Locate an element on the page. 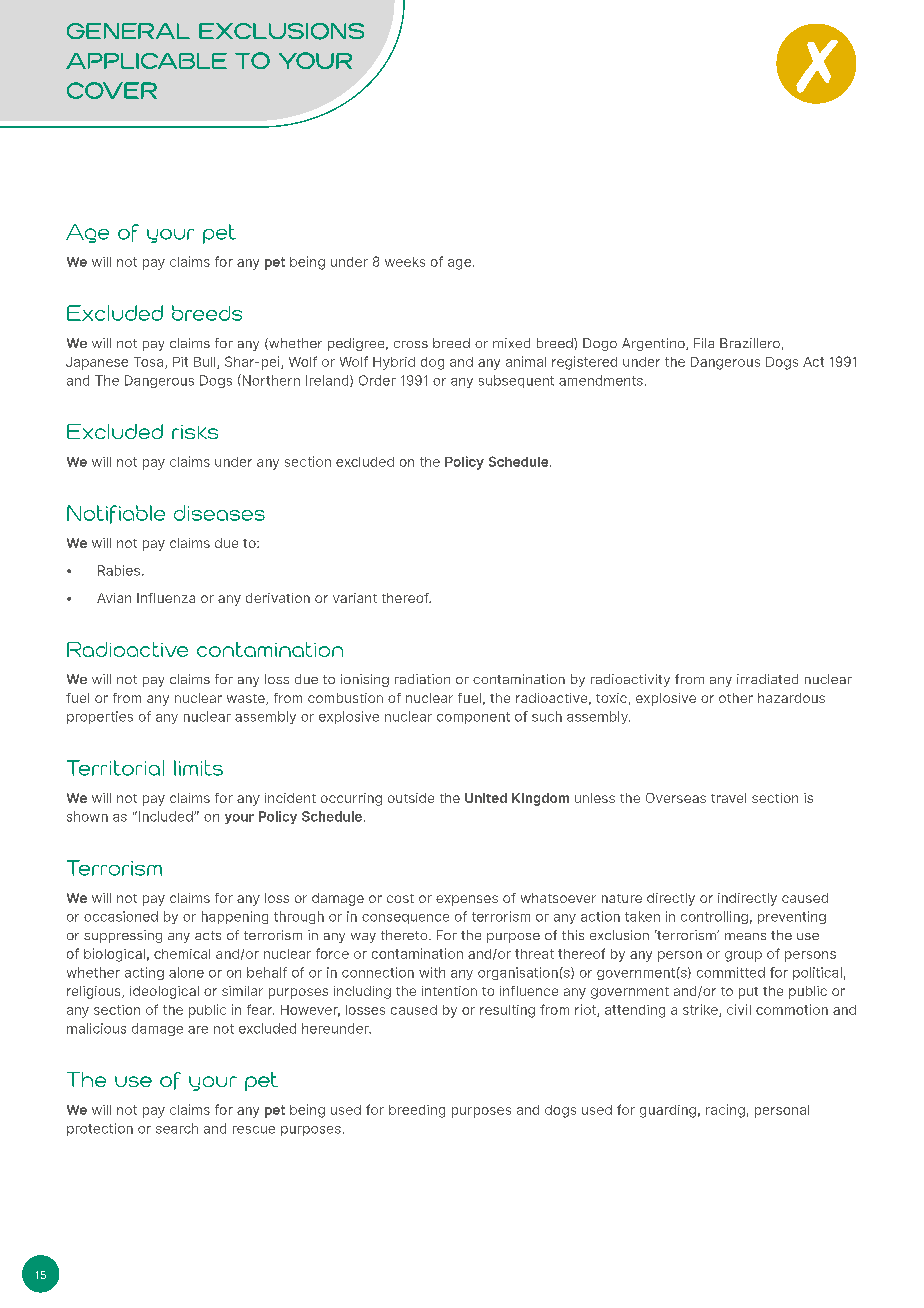 The image size is (924, 1308). amendments is located at coordinates (601, 380).
